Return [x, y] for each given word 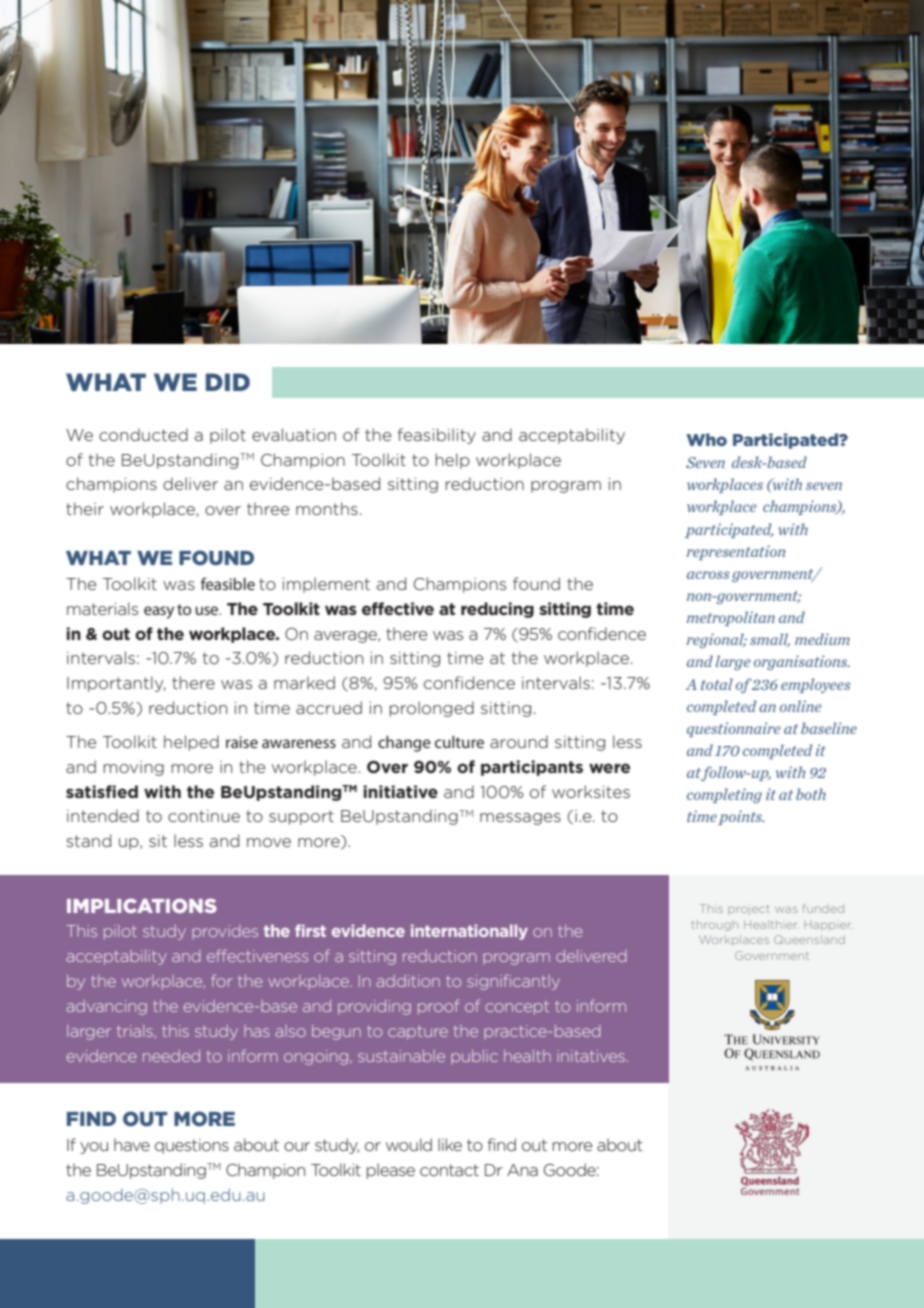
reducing [497, 610]
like [450, 1144]
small [770, 640]
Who [706, 439]
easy [159, 612]
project [749, 909]
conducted [143, 434]
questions [192, 1146]
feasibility [437, 436]
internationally [469, 932]
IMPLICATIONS [142, 905]
